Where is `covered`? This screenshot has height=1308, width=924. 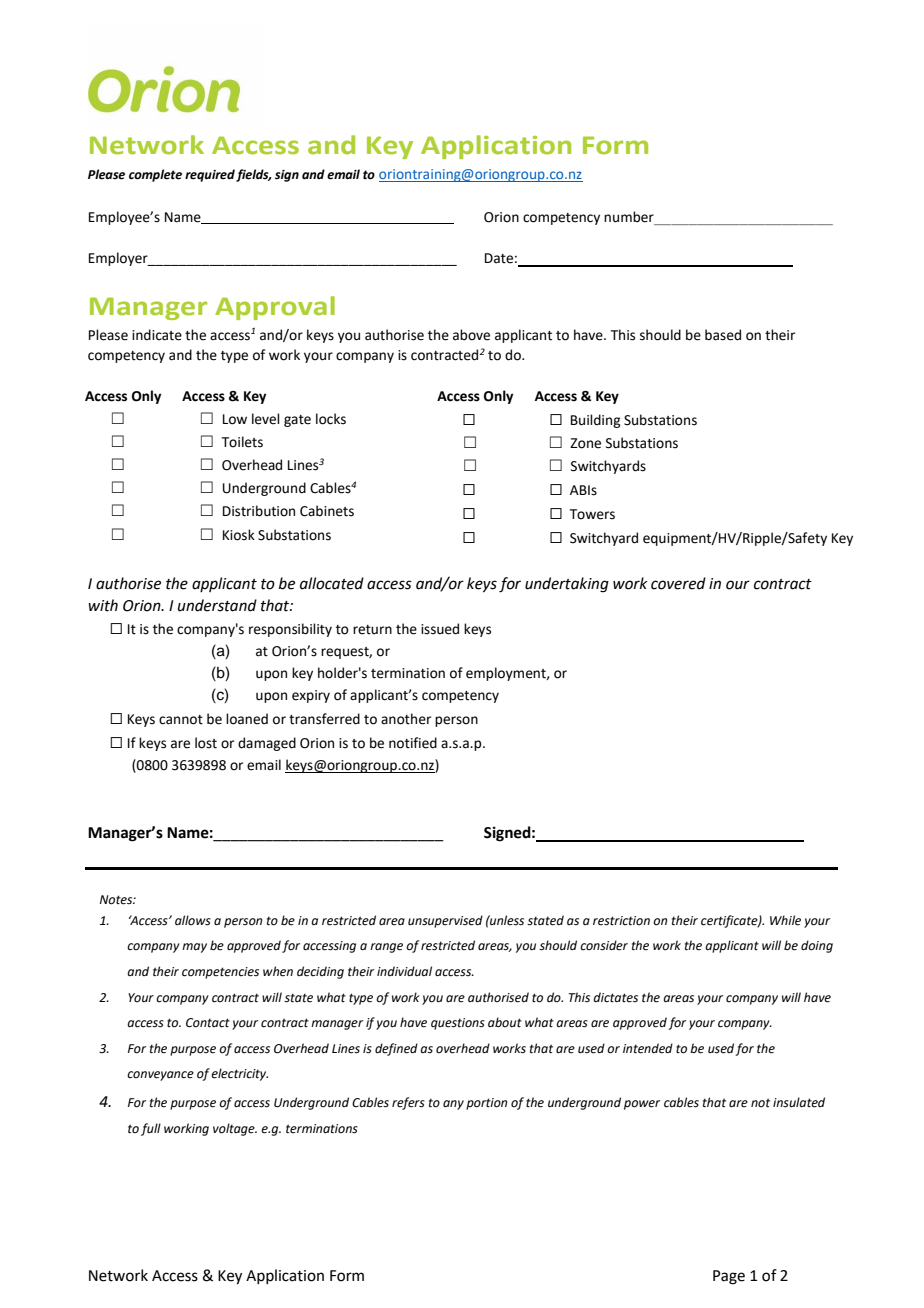 covered is located at coordinates (678, 583).
